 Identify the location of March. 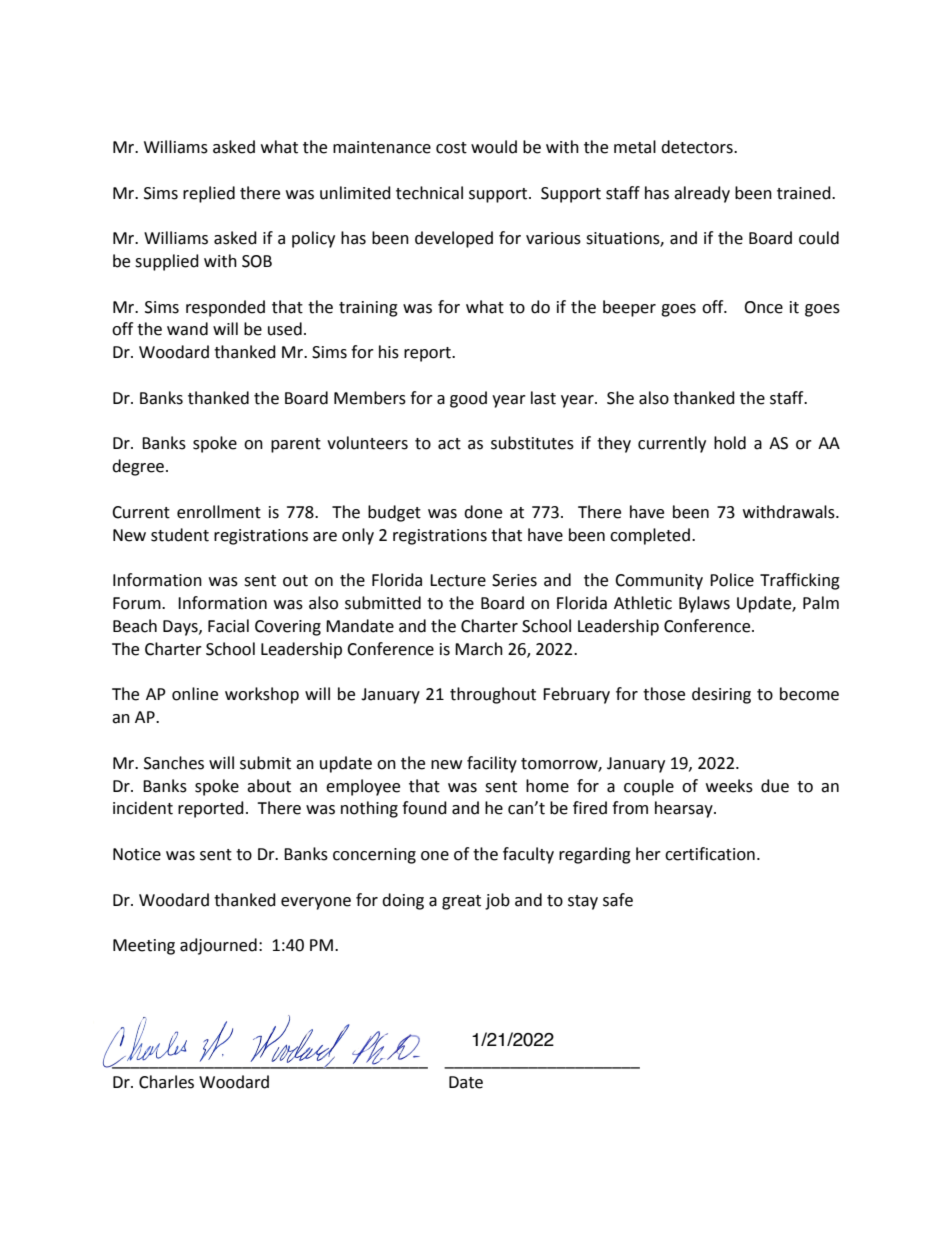
(479, 649).
